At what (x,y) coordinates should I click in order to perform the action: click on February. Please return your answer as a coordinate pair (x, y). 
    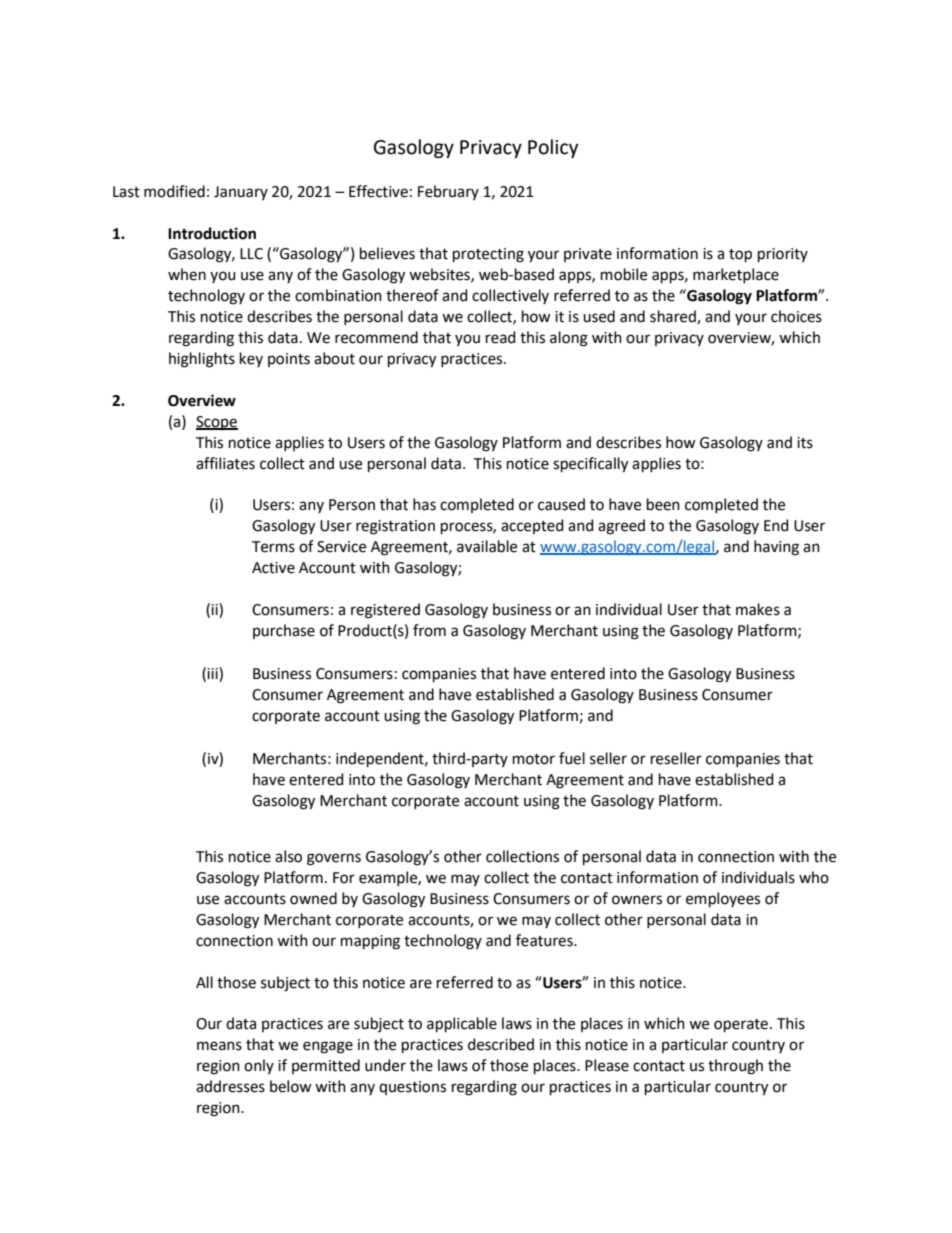
    Looking at the image, I should click on (448, 192).
